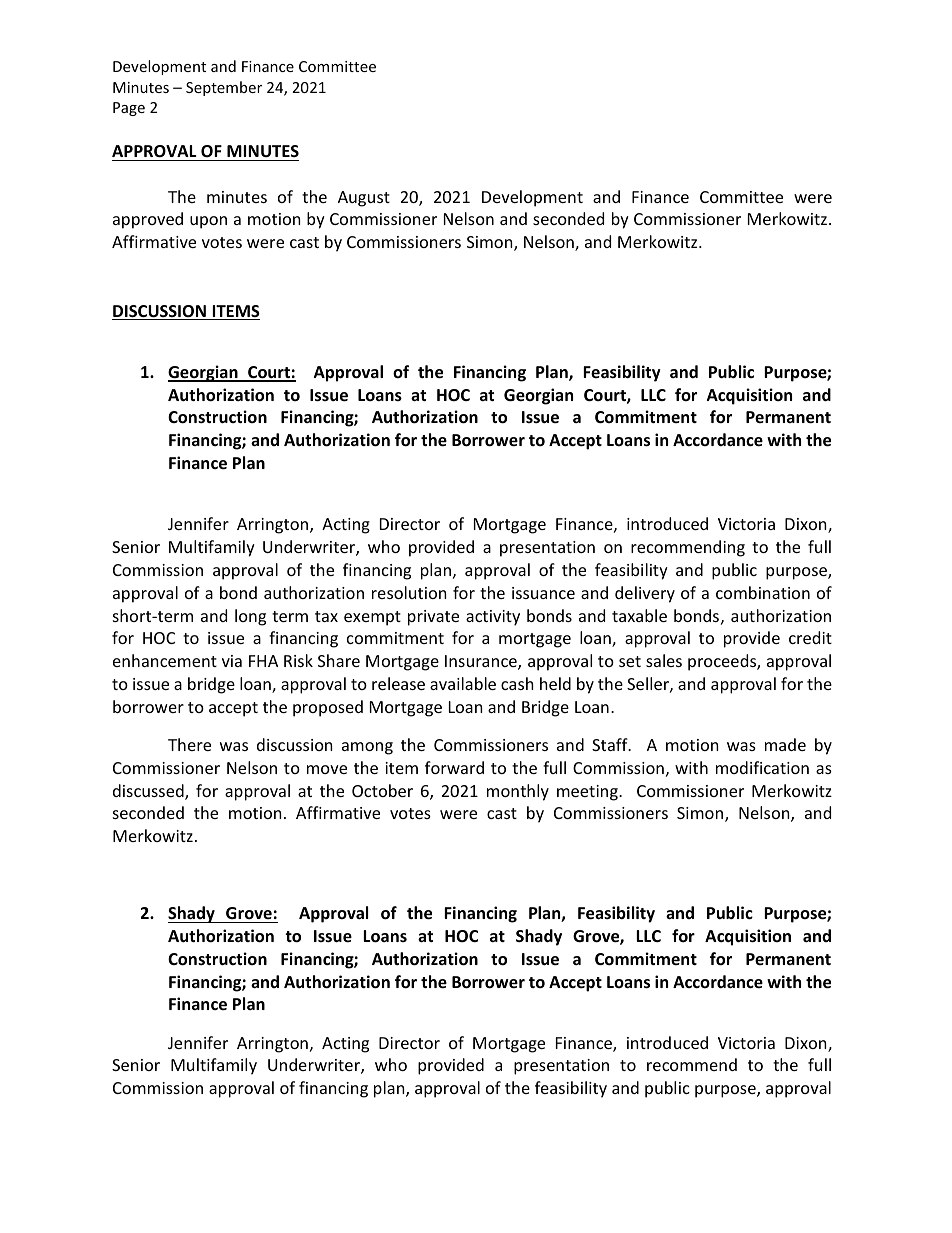 The width and height of the screenshot is (952, 1233). I want to click on upon, so click(208, 222).
